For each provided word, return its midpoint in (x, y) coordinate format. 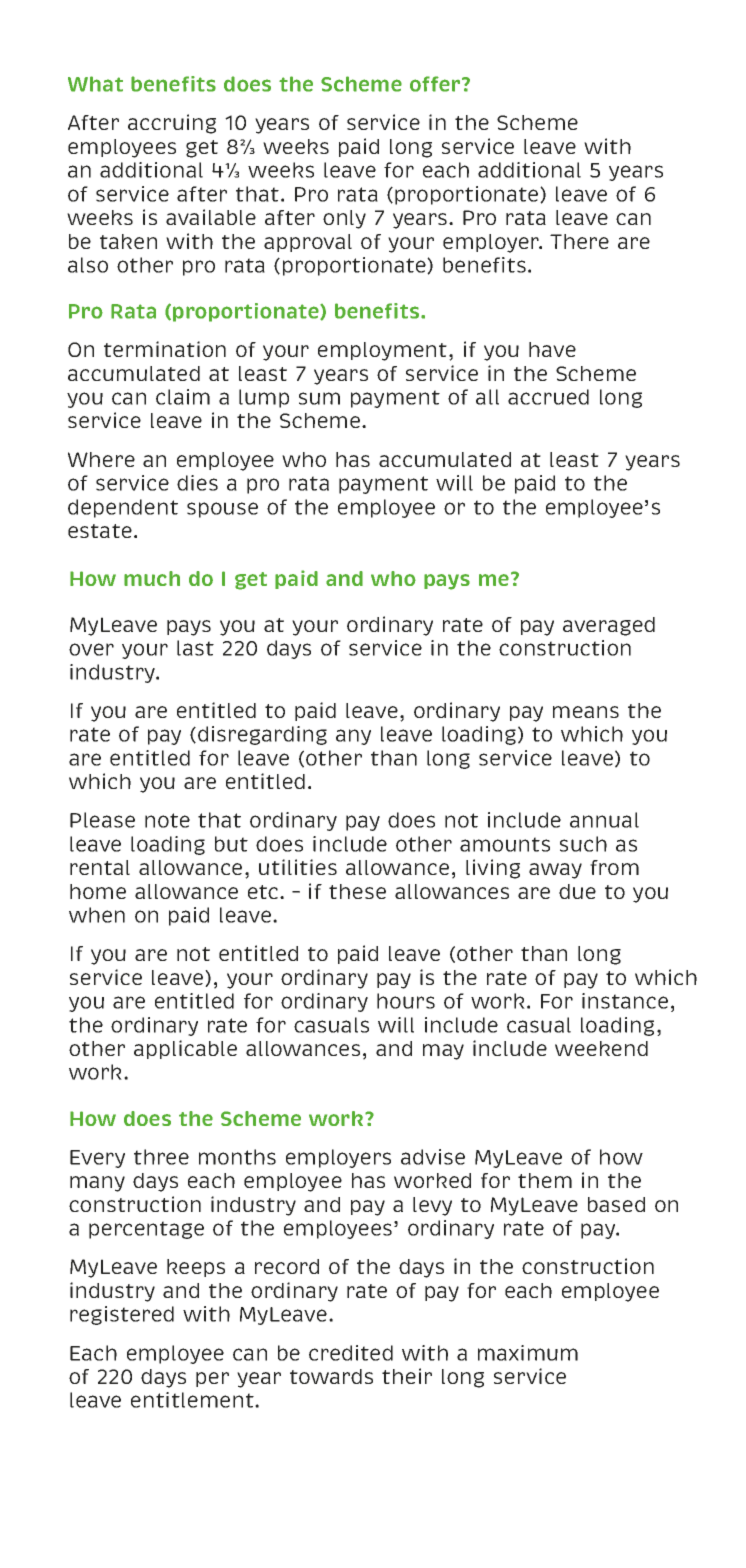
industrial (437, 759)
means (586, 712)
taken (128, 241)
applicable (185, 1049)
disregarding (262, 735)
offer (436, 84)
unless (305, 759)
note (167, 820)
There (579, 241)
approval (308, 243)
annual (604, 820)
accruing (172, 124)
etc (264, 892)
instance (625, 1001)
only (344, 219)
